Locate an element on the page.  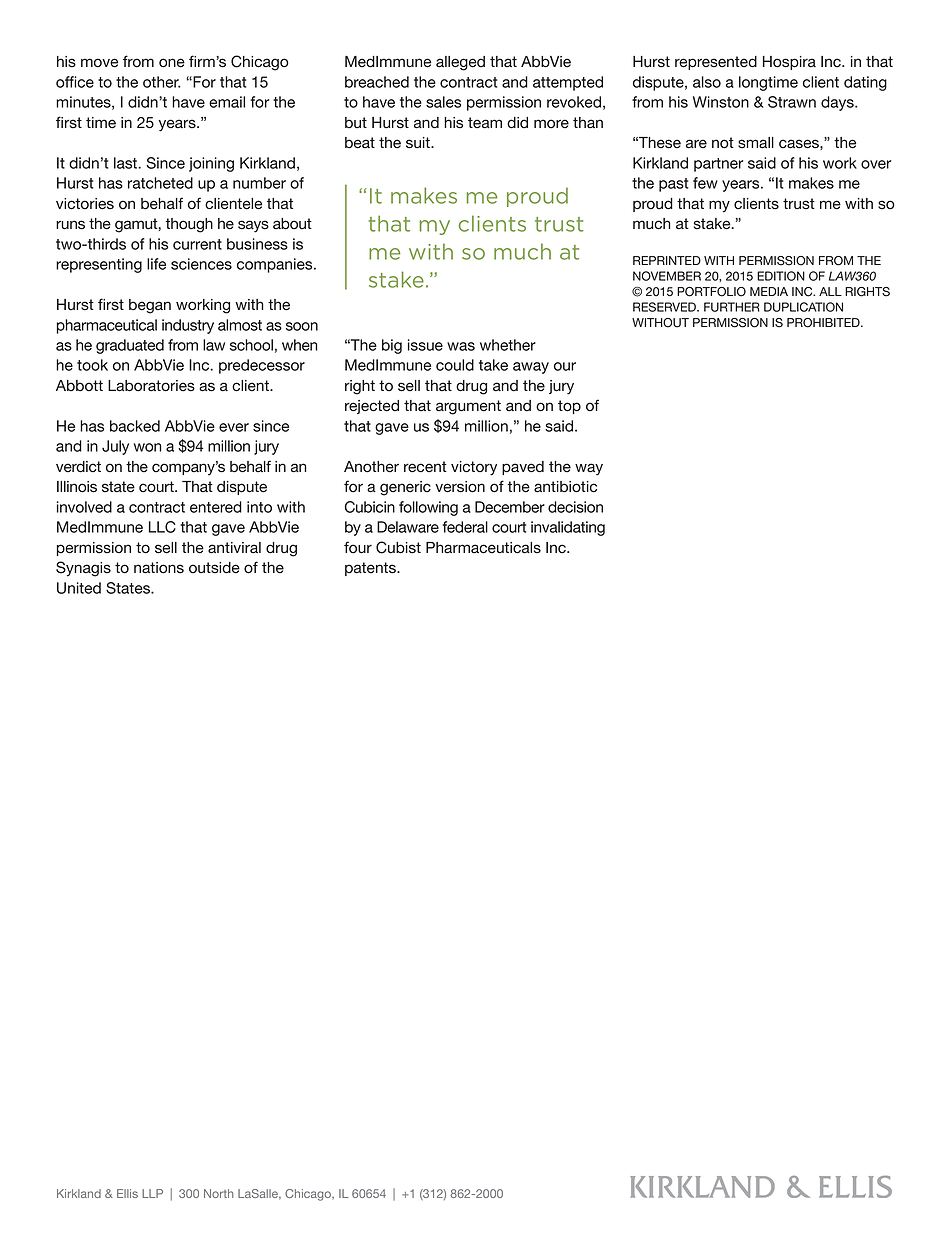
patents is located at coordinates (371, 569).
